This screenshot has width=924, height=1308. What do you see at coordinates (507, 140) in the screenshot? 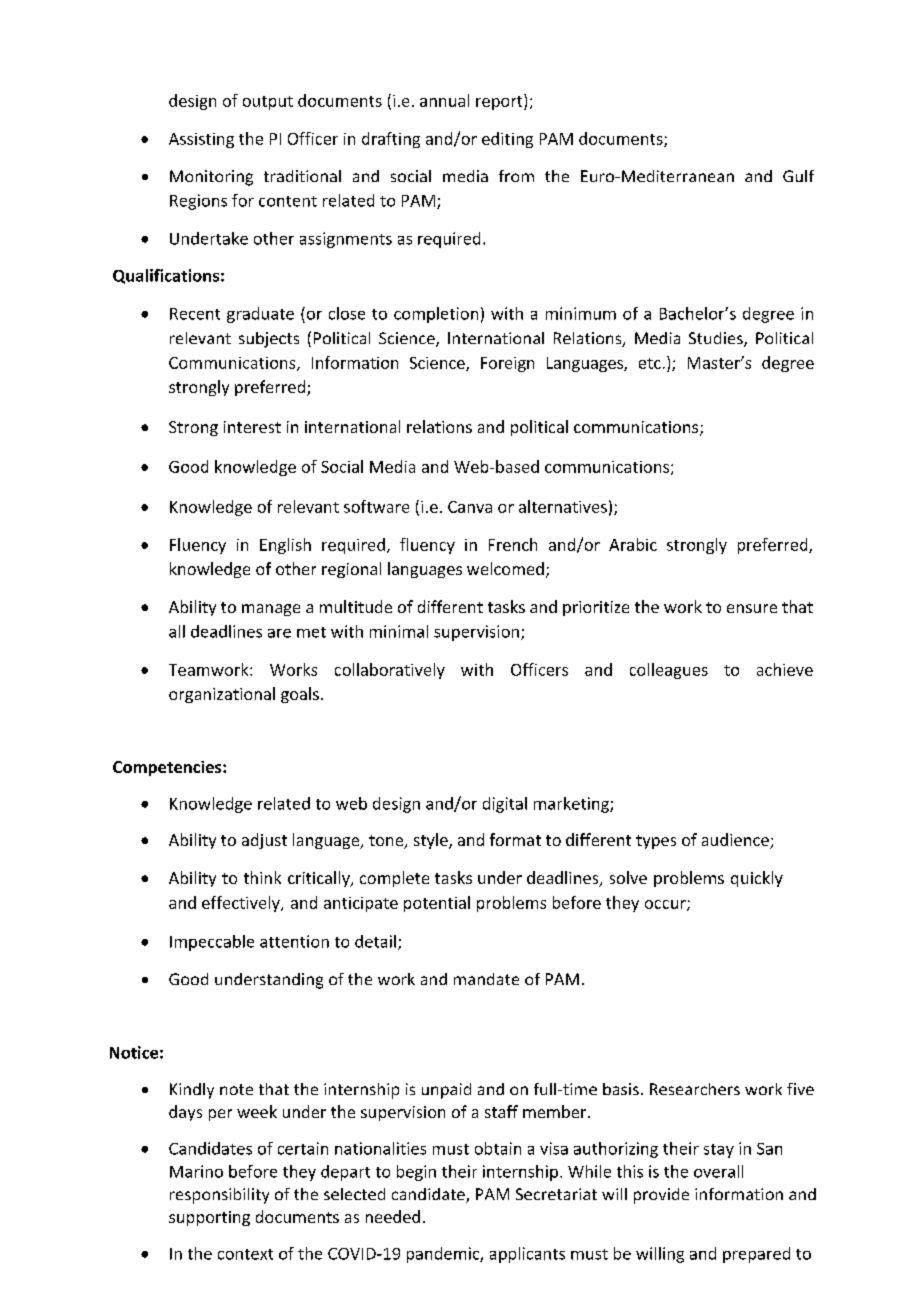
I see `editing` at bounding box center [507, 140].
